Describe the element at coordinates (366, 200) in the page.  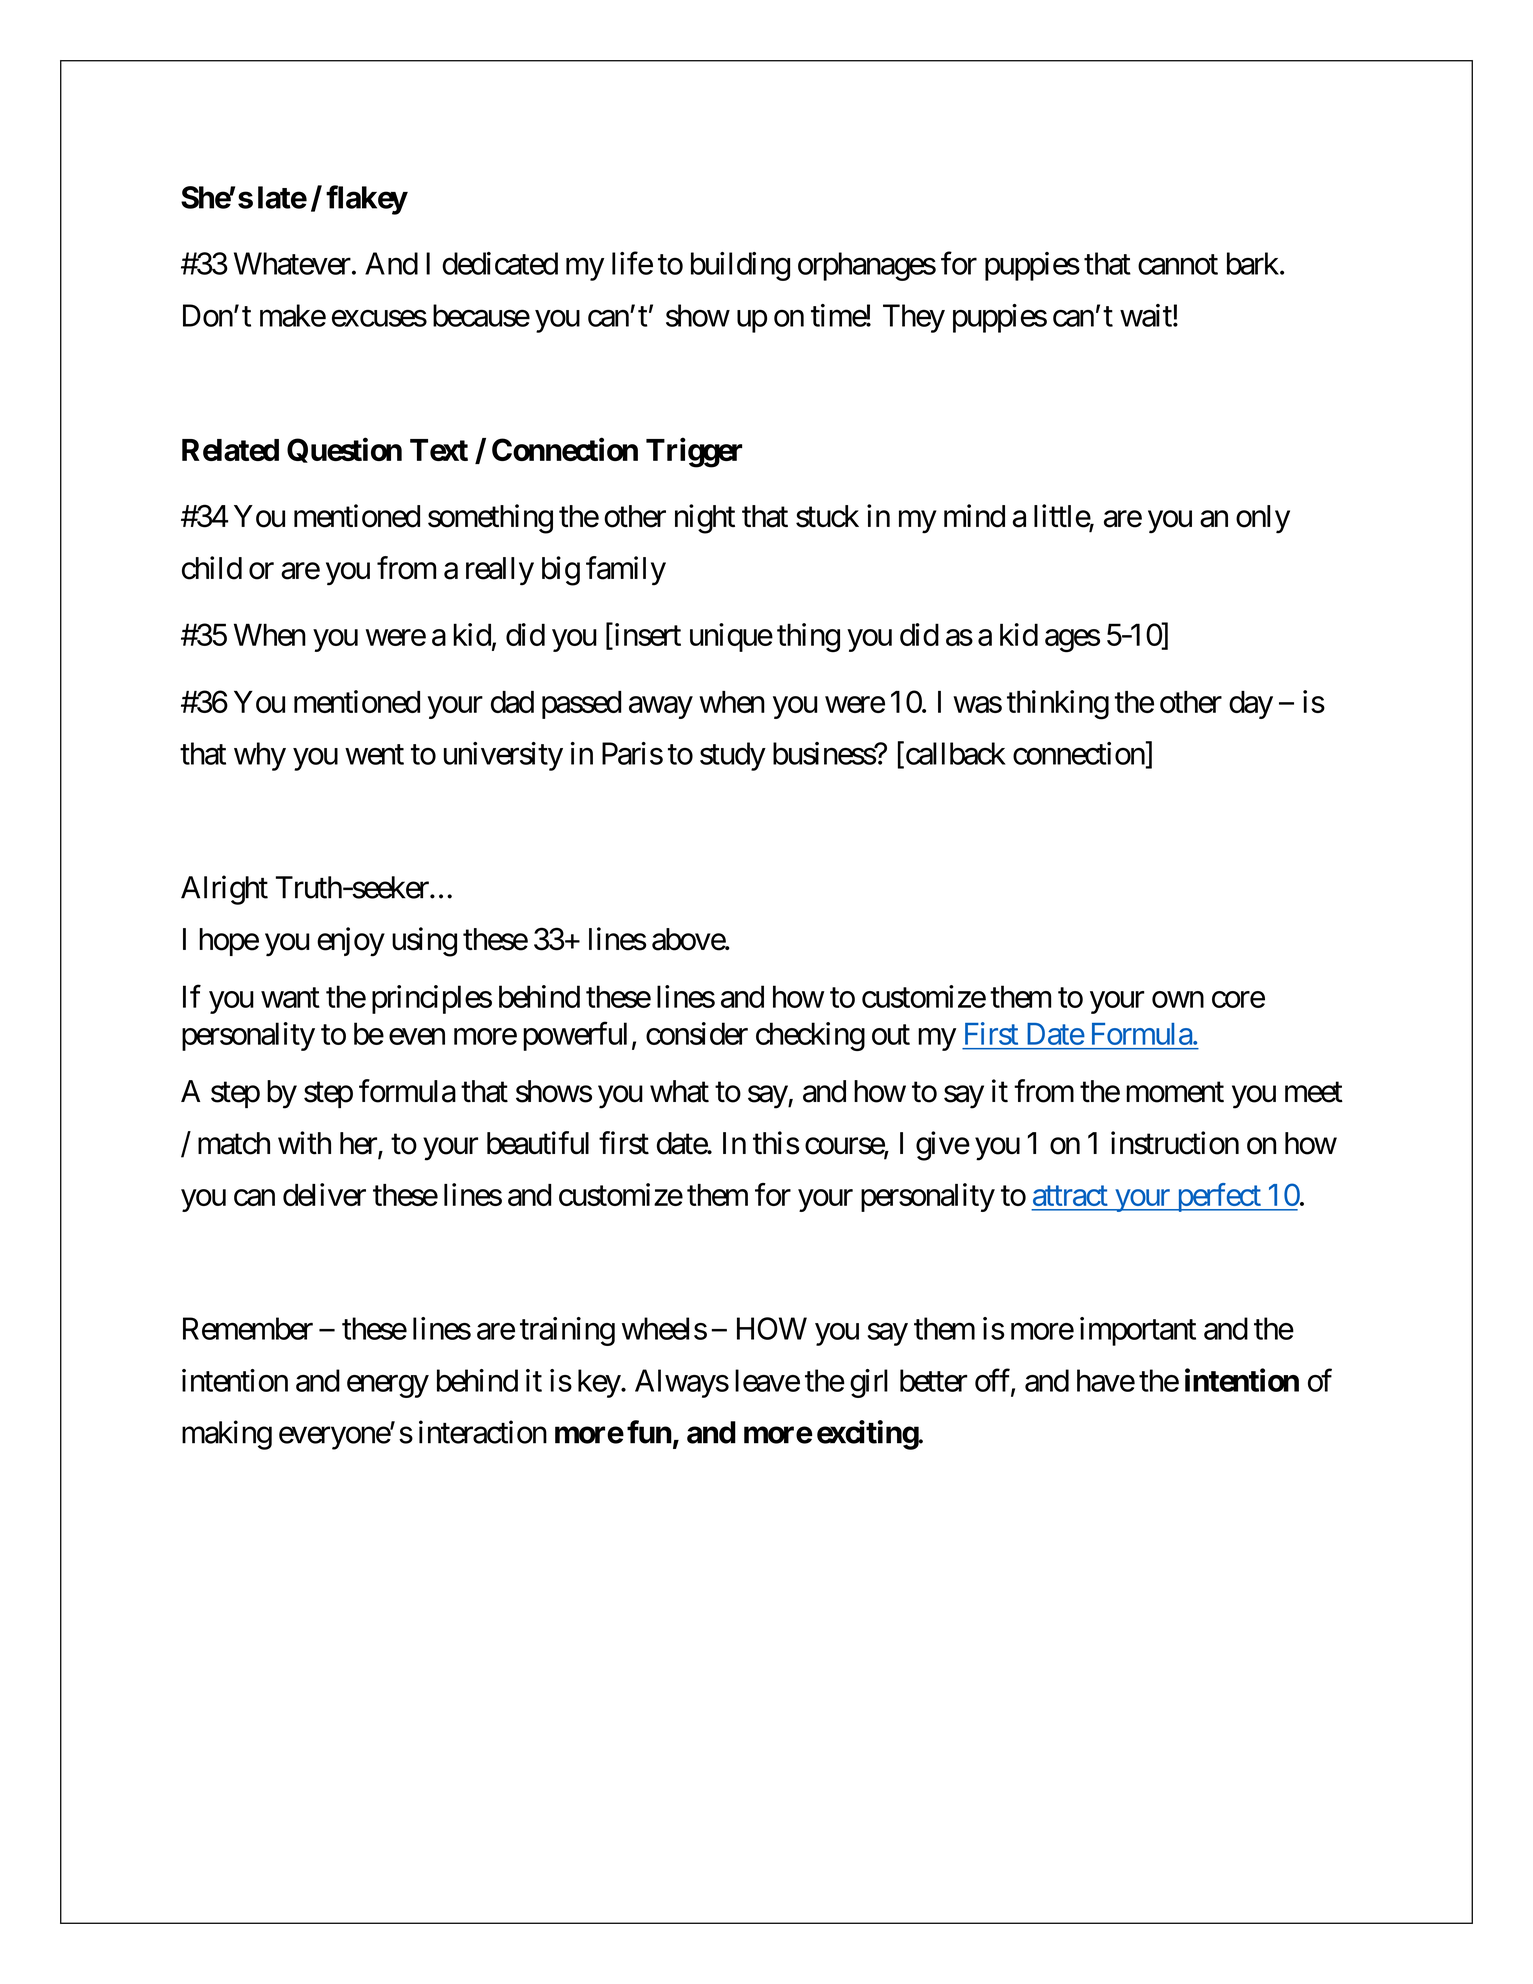
I see `flakey` at that location.
